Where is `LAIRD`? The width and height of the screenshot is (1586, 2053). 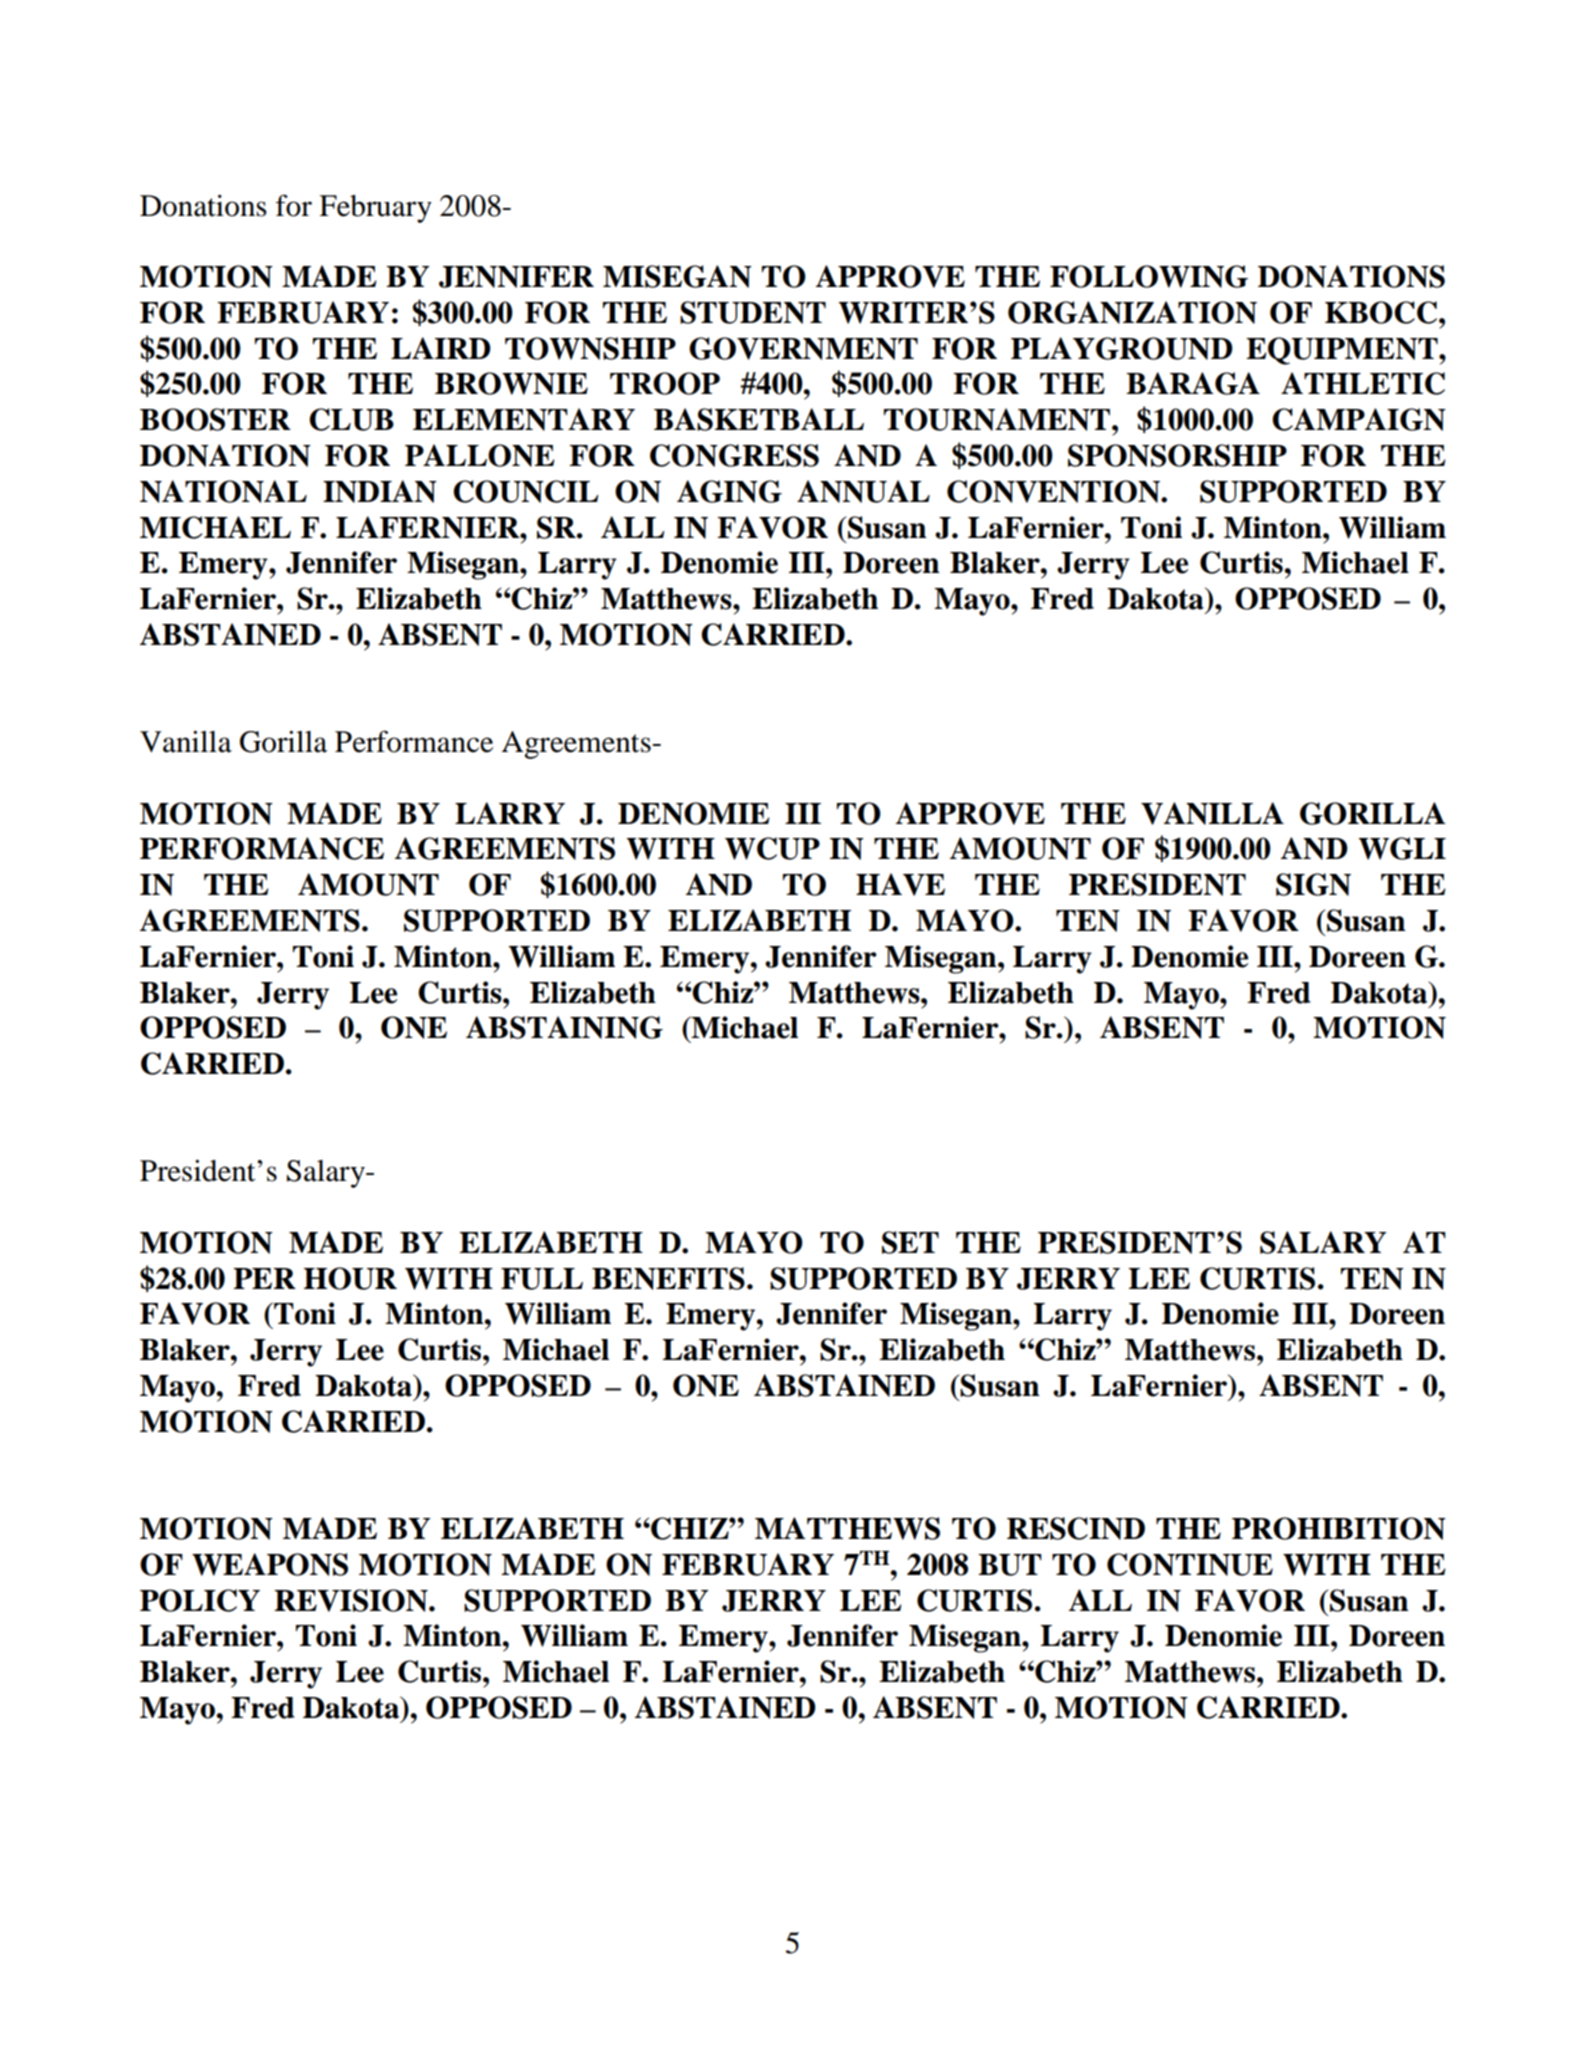 LAIRD is located at coordinates (441, 348).
